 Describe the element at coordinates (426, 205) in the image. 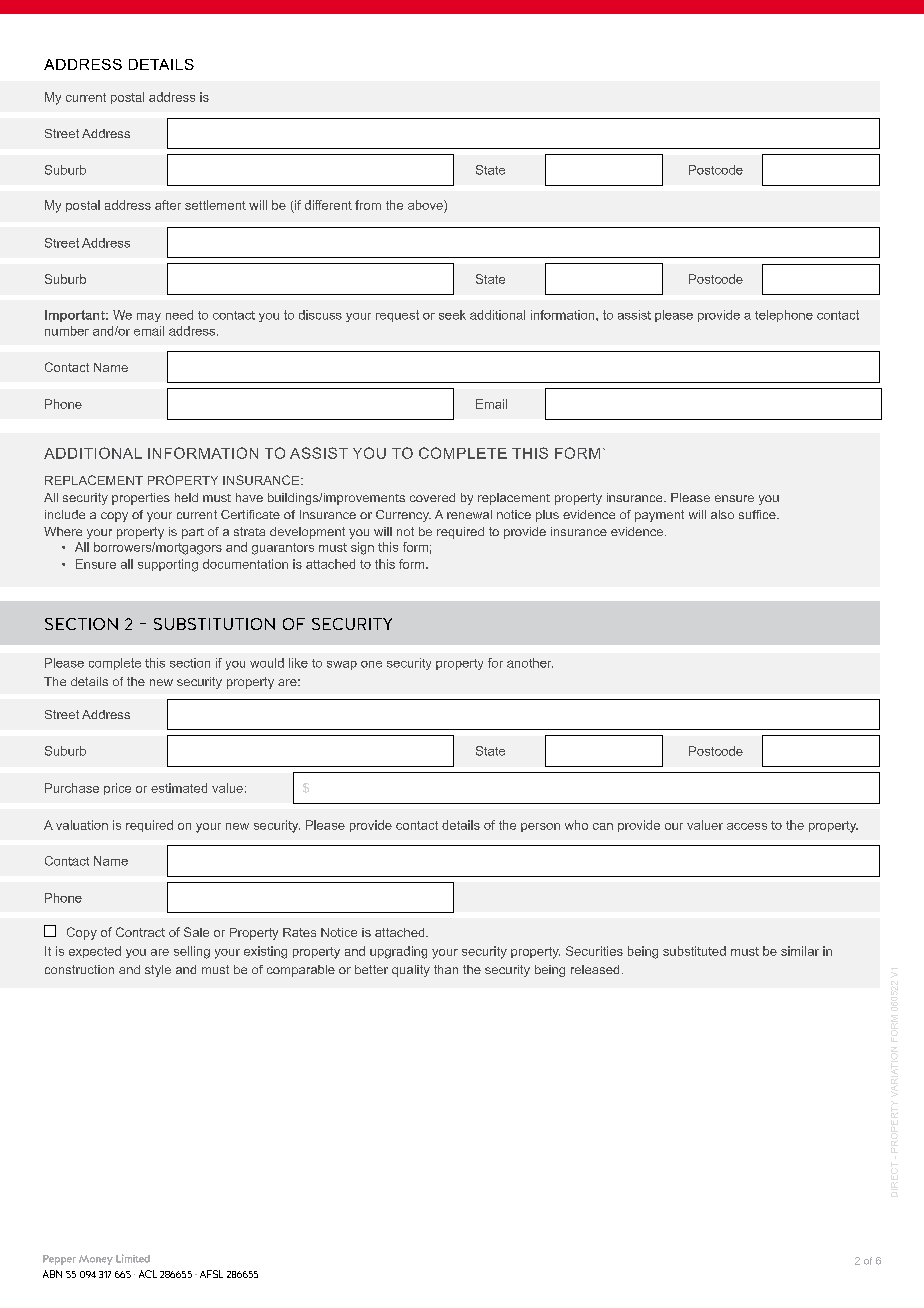

I see `above` at that location.
